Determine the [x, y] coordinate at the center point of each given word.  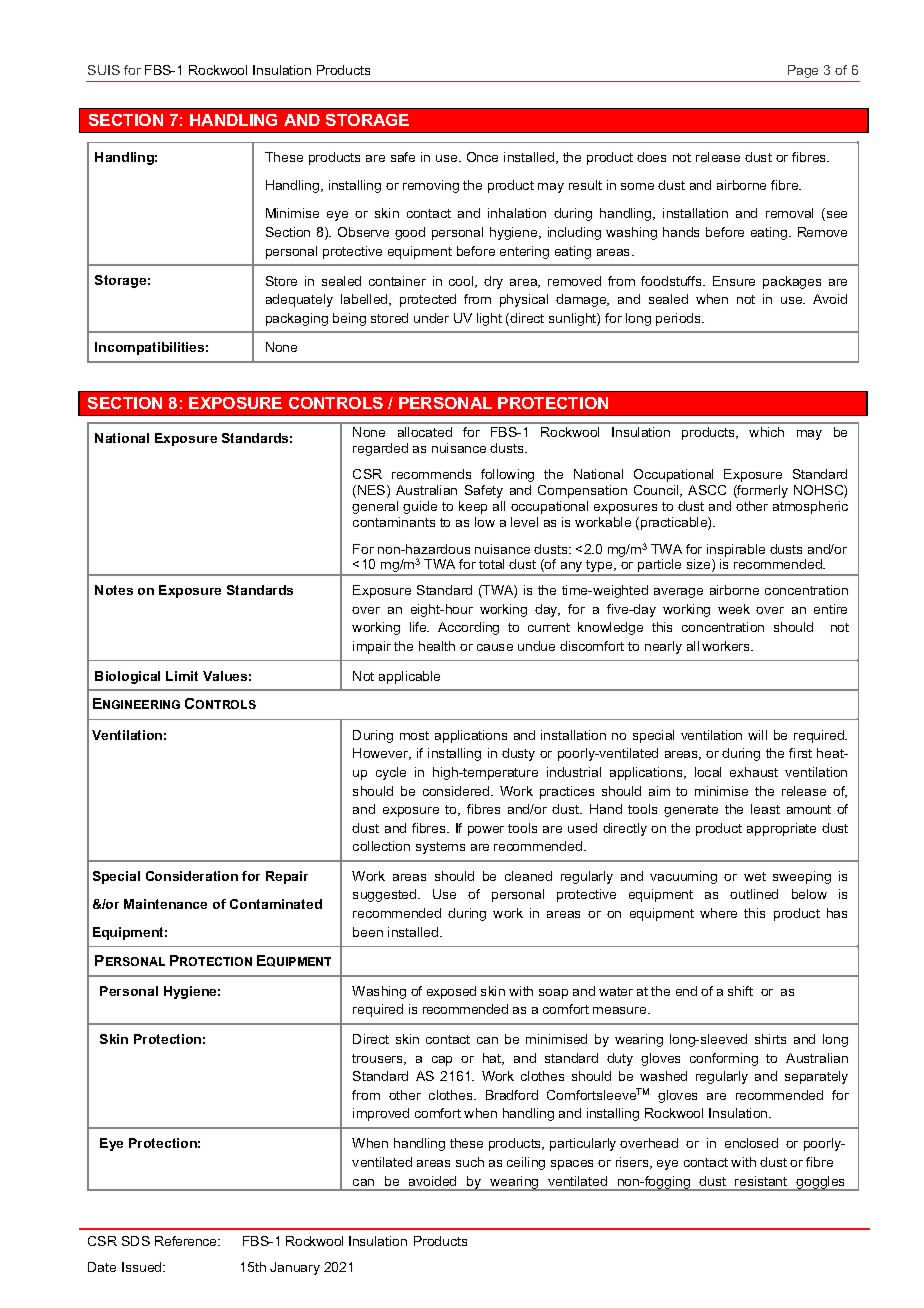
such [470, 1162]
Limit [182, 676]
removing [431, 186]
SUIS [104, 70]
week [734, 609]
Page [803, 71]
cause [495, 647]
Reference [187, 1241]
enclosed [751, 1143]
